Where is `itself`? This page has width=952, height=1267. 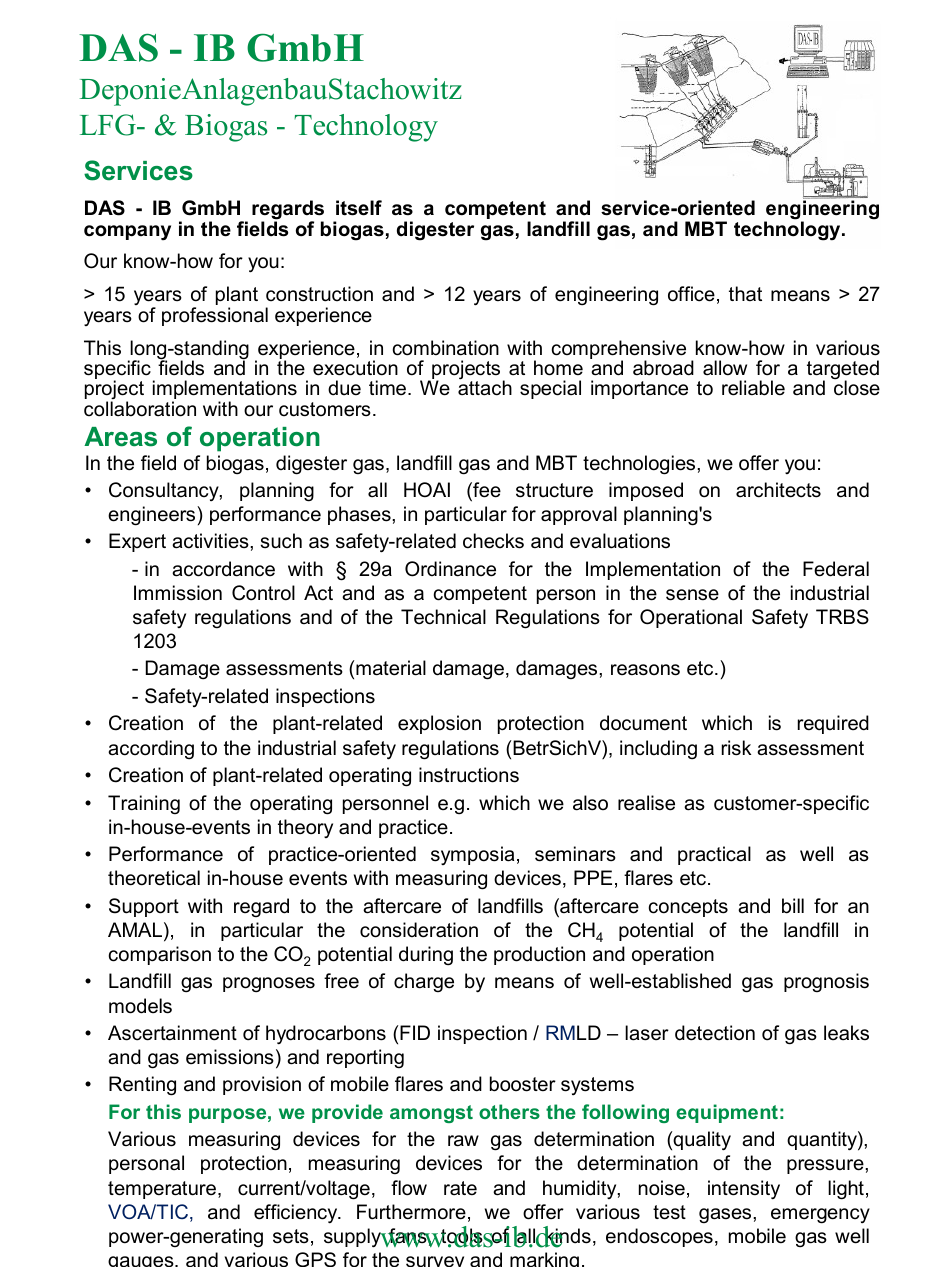
itself is located at coordinates (359, 208).
